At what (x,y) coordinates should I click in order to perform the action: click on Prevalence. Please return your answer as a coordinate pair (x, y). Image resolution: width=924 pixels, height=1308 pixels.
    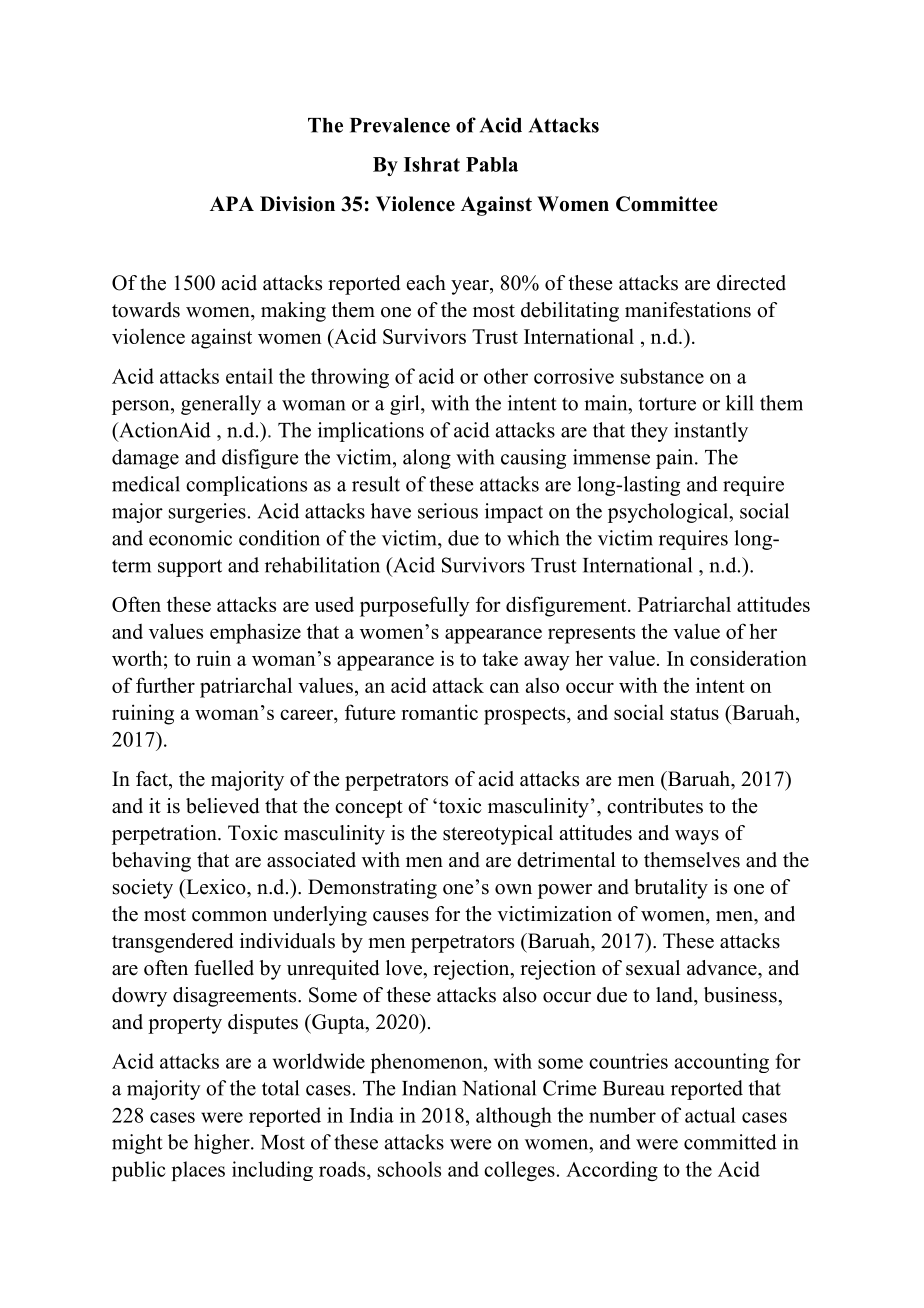
    Looking at the image, I should click on (400, 125).
